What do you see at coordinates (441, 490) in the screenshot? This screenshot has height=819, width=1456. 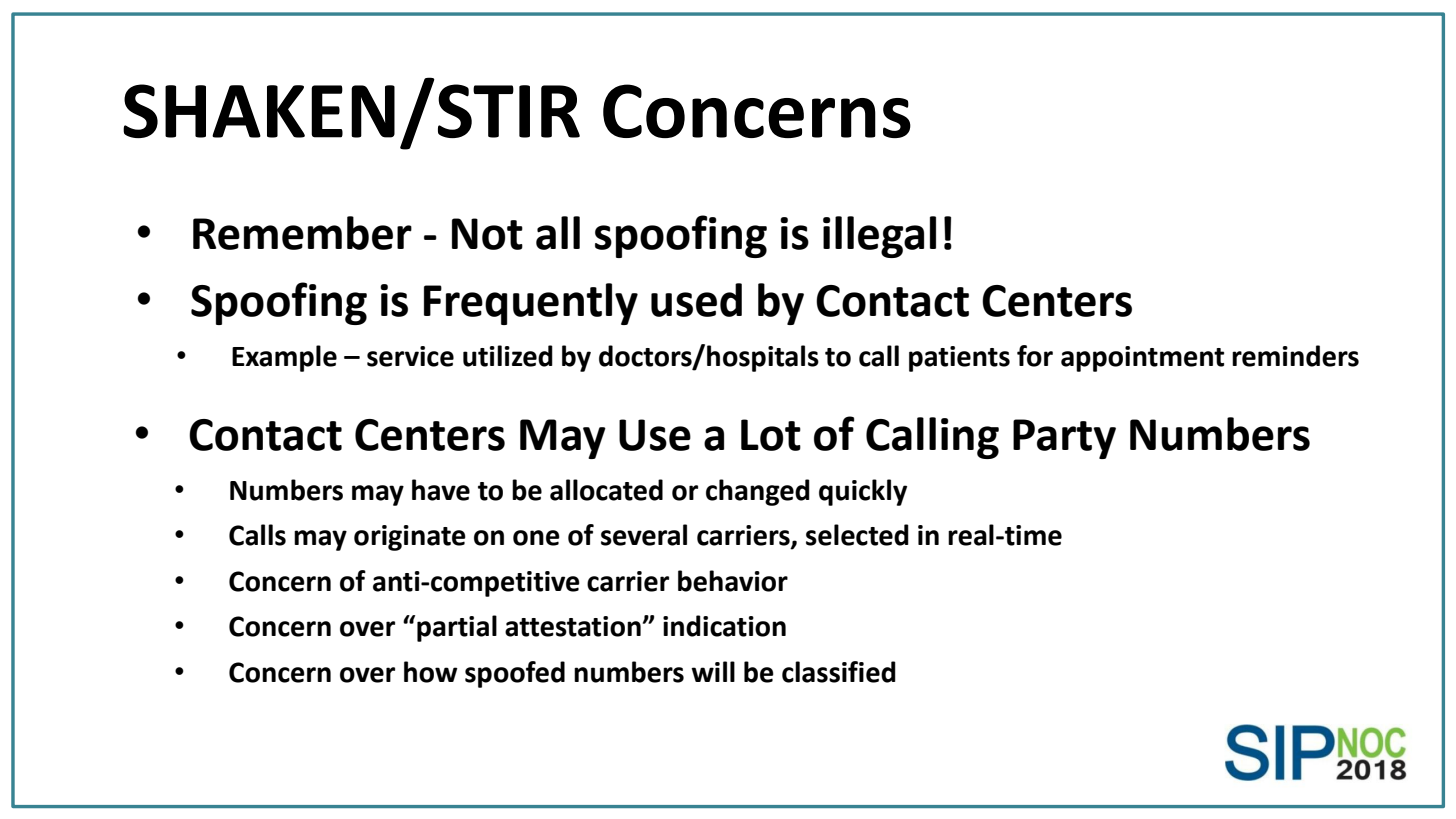 I see `have` at bounding box center [441, 490].
